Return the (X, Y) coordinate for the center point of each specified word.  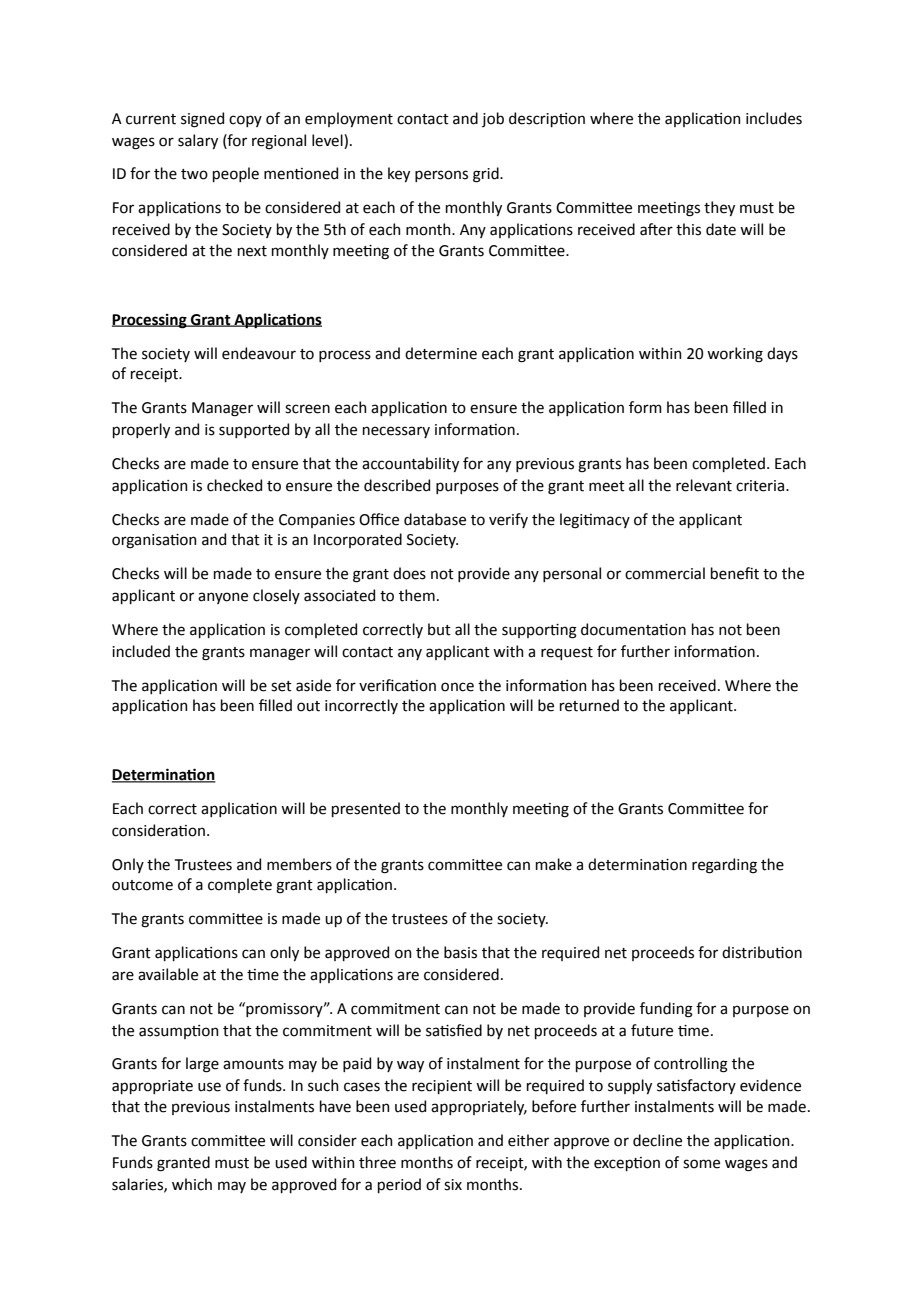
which (192, 1184)
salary (198, 141)
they (719, 208)
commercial (665, 573)
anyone (223, 598)
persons (441, 176)
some (701, 1164)
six (453, 1185)
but (439, 629)
